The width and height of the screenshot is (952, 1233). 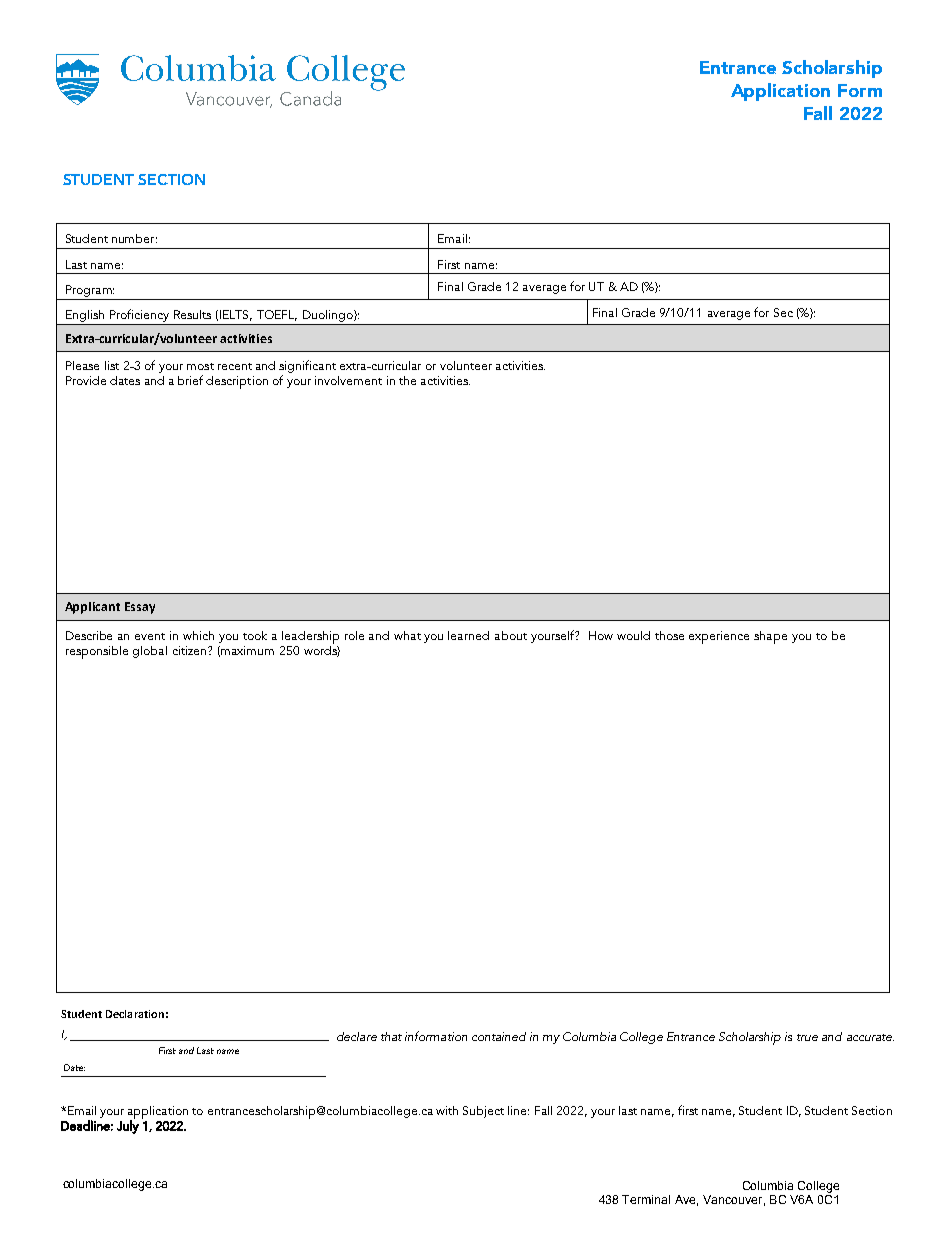 What do you see at coordinates (192, 314) in the screenshot?
I see `Results` at bounding box center [192, 314].
